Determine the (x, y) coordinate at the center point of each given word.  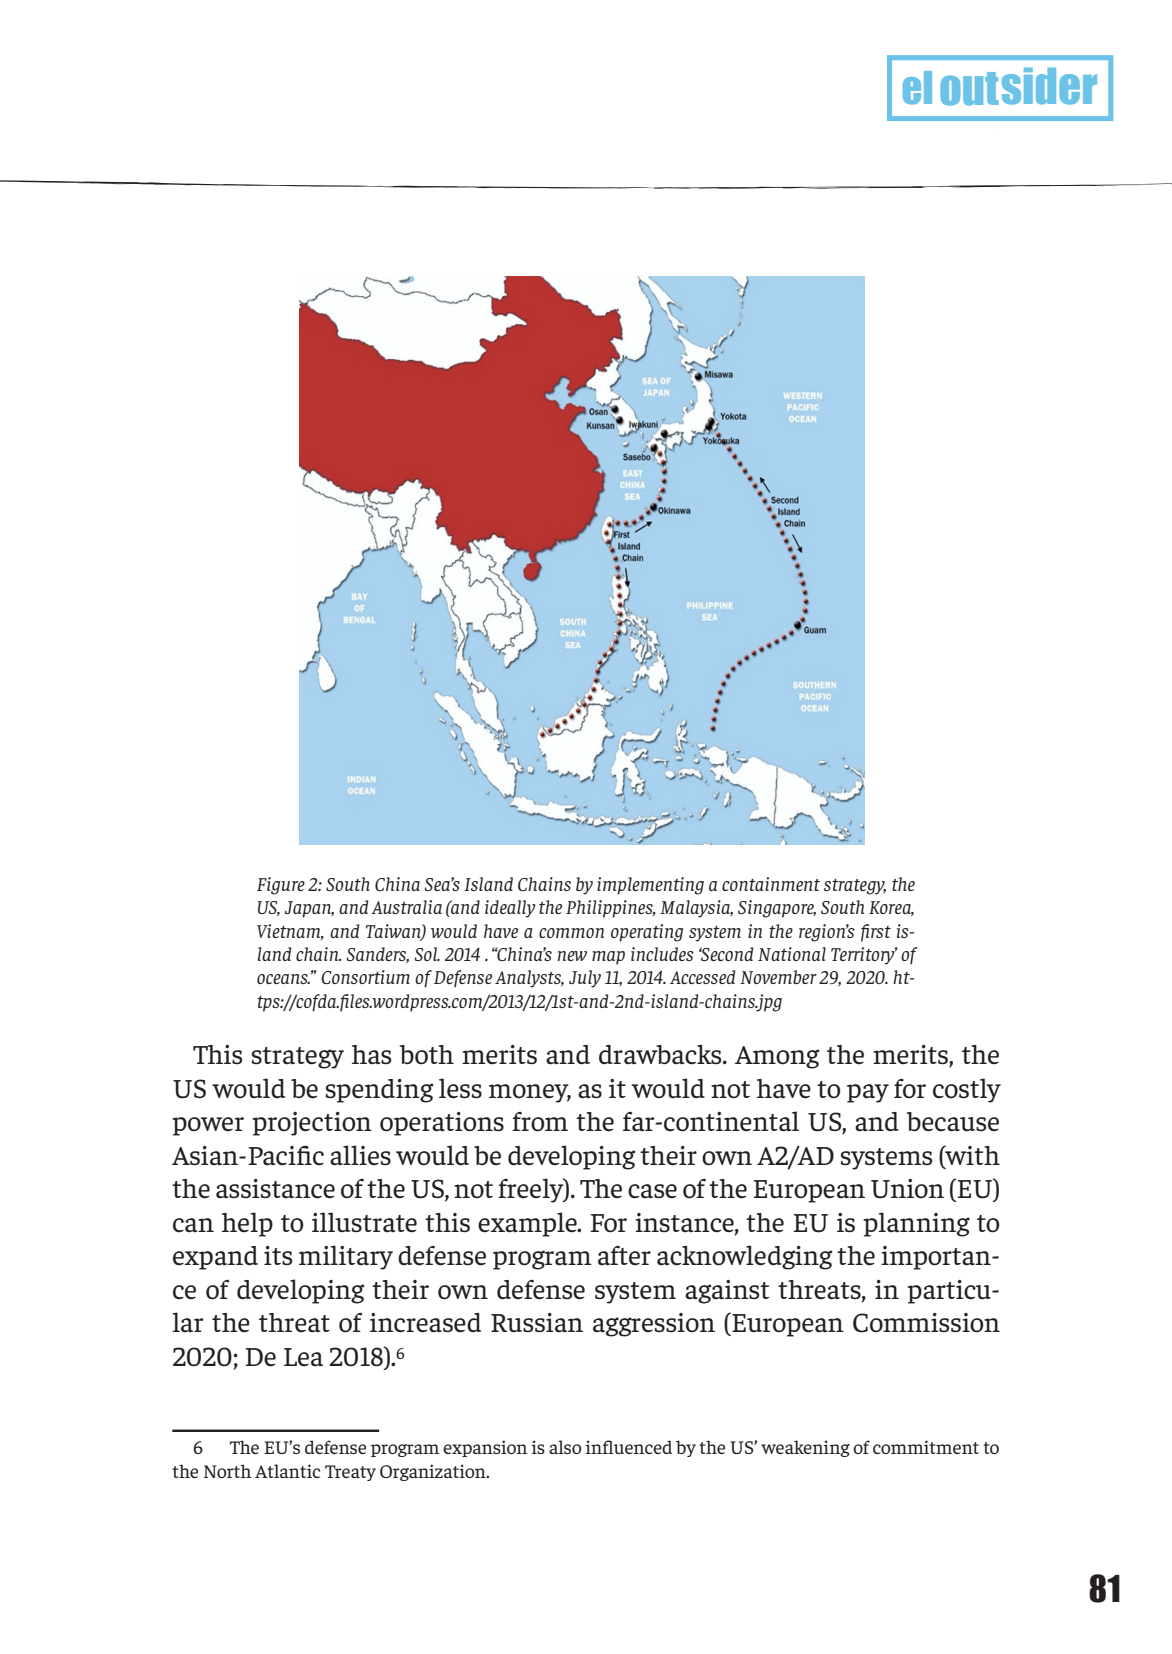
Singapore (777, 909)
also (565, 1447)
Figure (281, 886)
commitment (926, 1447)
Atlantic (288, 1471)
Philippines (610, 909)
